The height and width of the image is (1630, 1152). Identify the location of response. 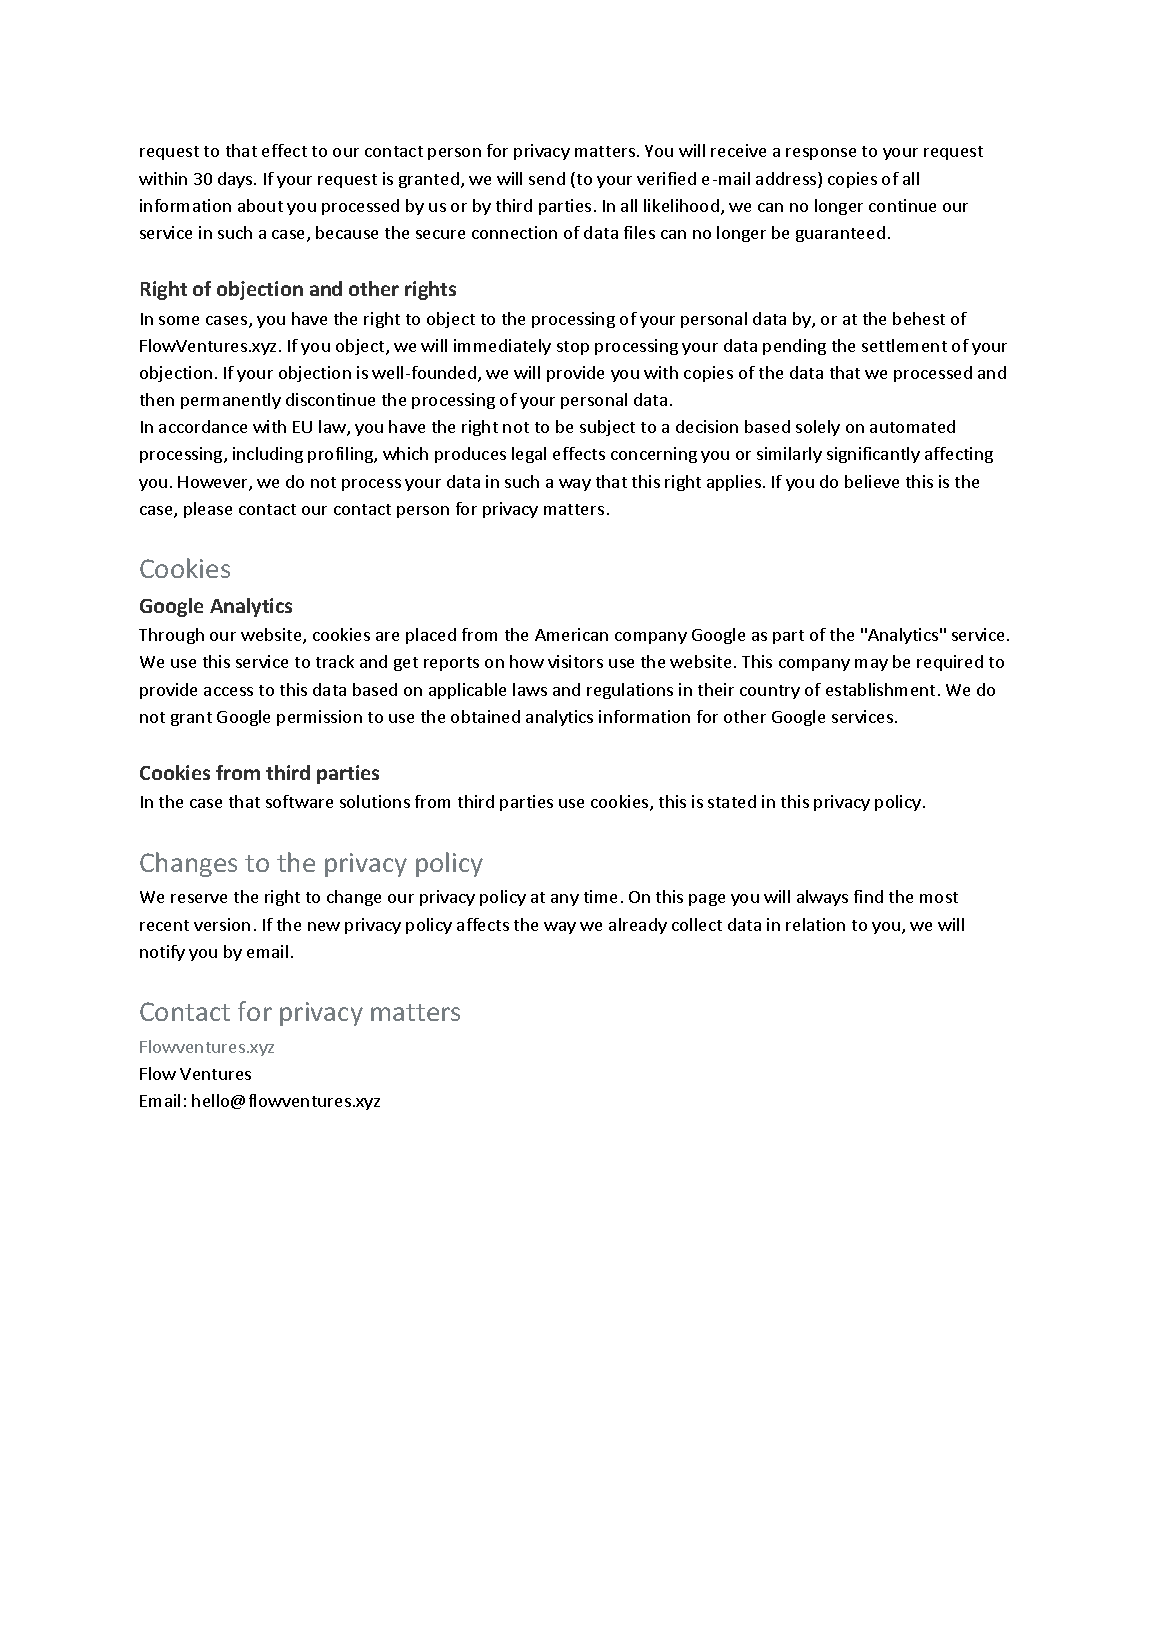
(821, 154).
